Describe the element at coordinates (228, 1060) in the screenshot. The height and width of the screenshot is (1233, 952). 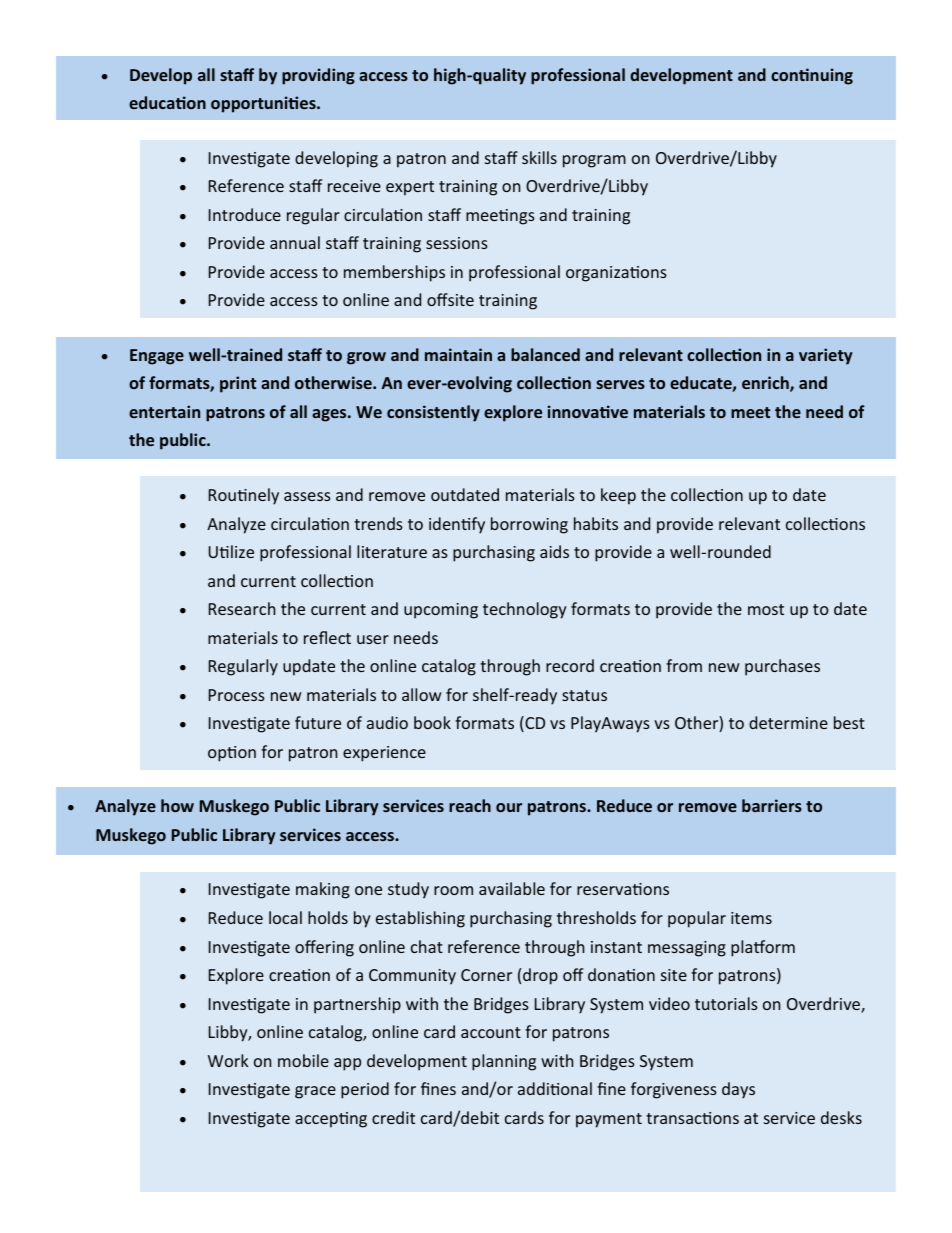
I see `Work` at that location.
